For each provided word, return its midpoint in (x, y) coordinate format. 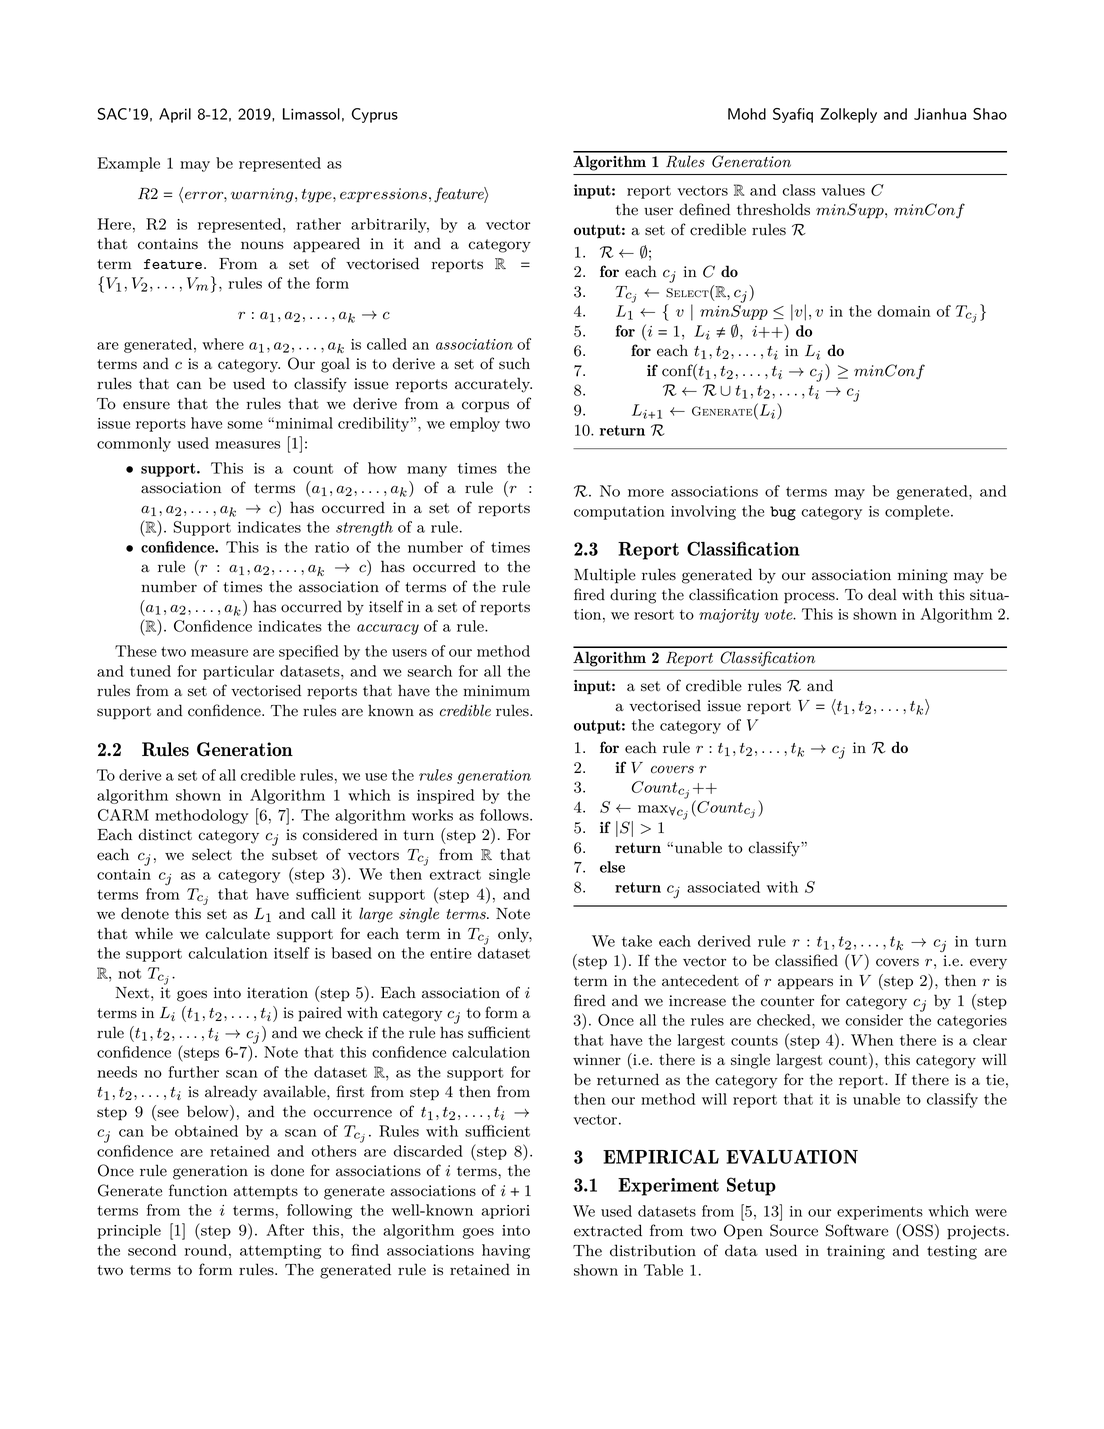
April (175, 115)
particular (238, 672)
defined (704, 209)
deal (882, 594)
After (285, 1230)
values (843, 190)
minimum (496, 691)
